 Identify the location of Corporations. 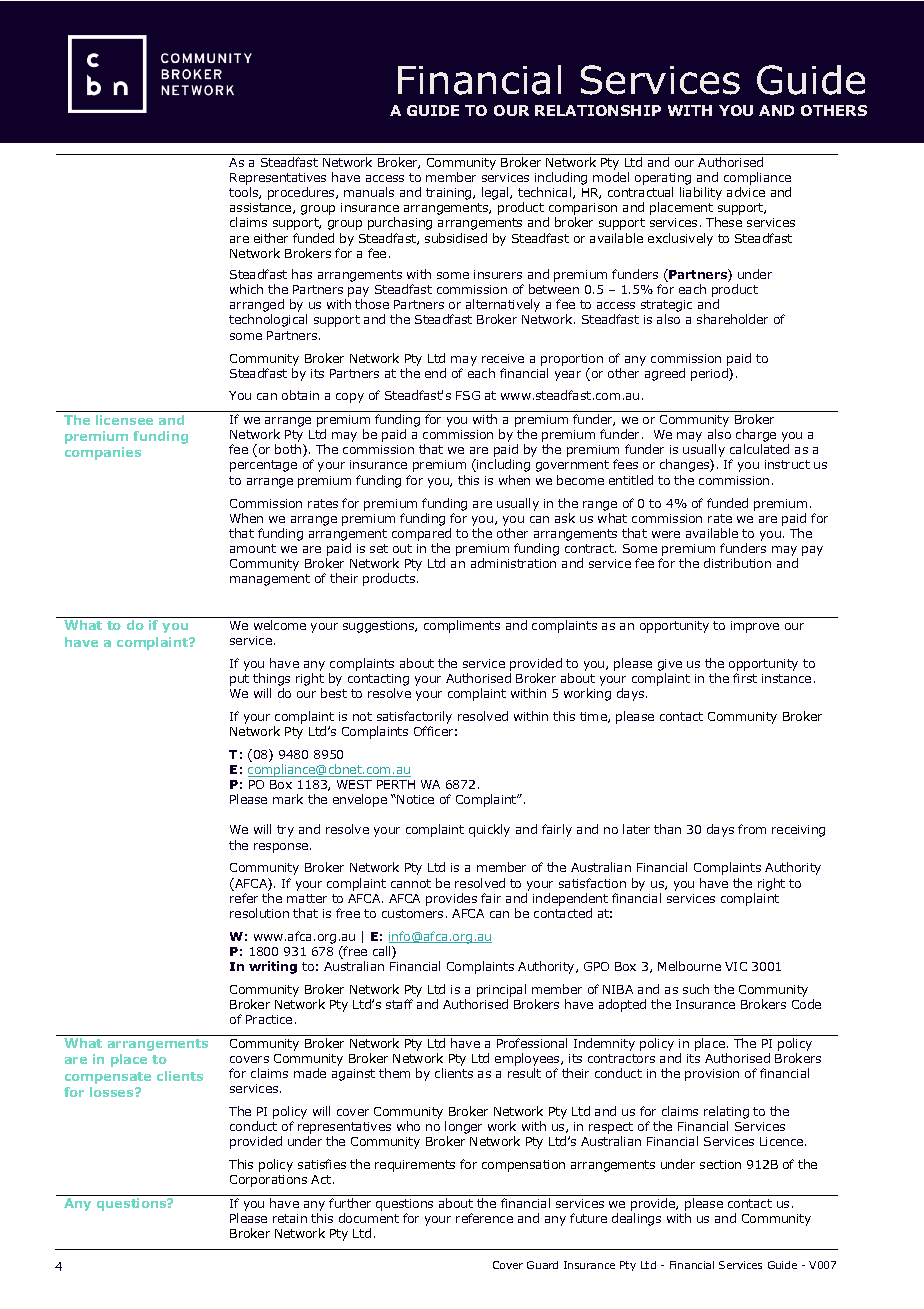
(268, 1181).
